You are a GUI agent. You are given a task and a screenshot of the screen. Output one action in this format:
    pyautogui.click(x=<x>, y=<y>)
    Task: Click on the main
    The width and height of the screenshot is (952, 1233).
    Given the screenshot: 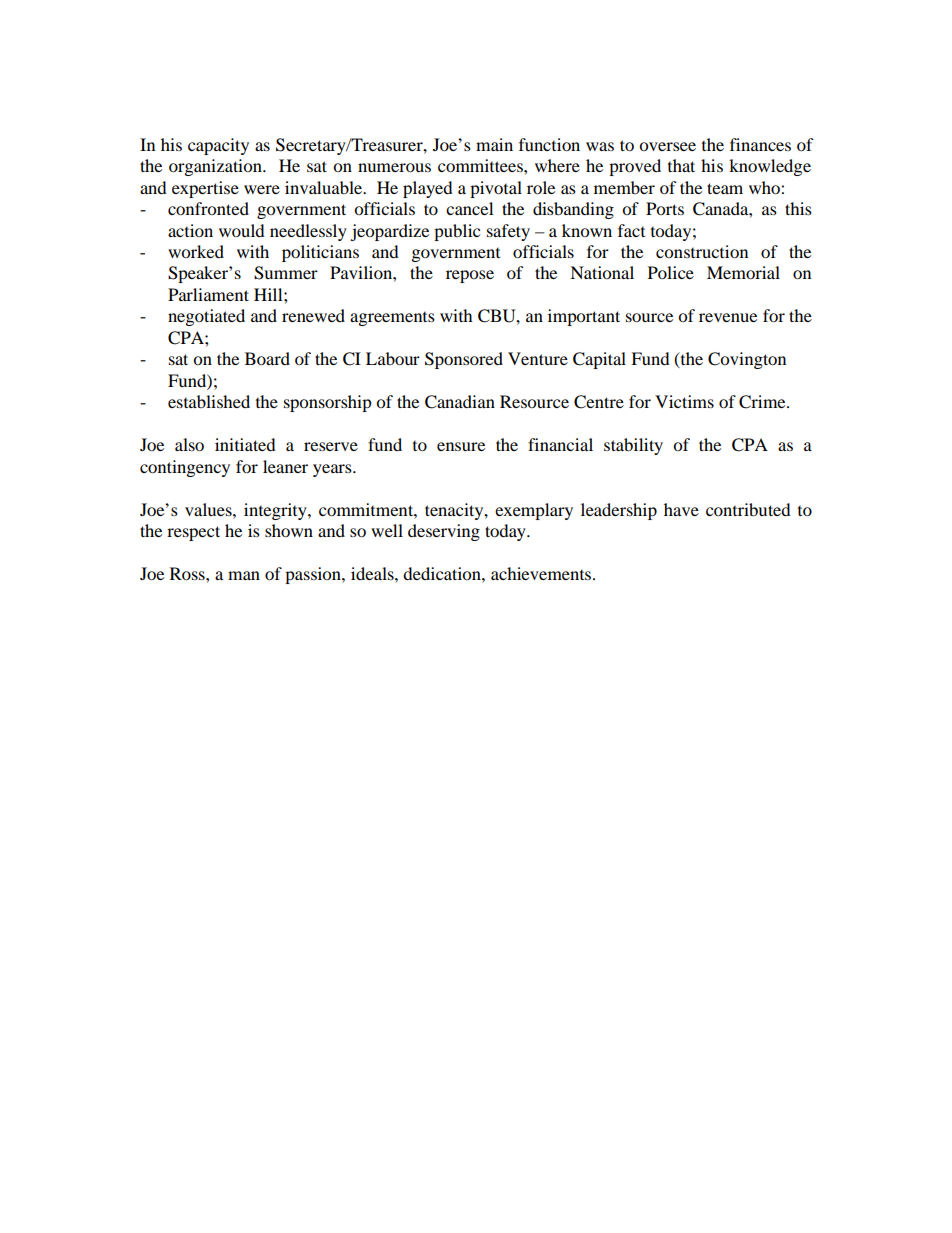 What is the action you would take?
    pyautogui.click(x=494, y=144)
